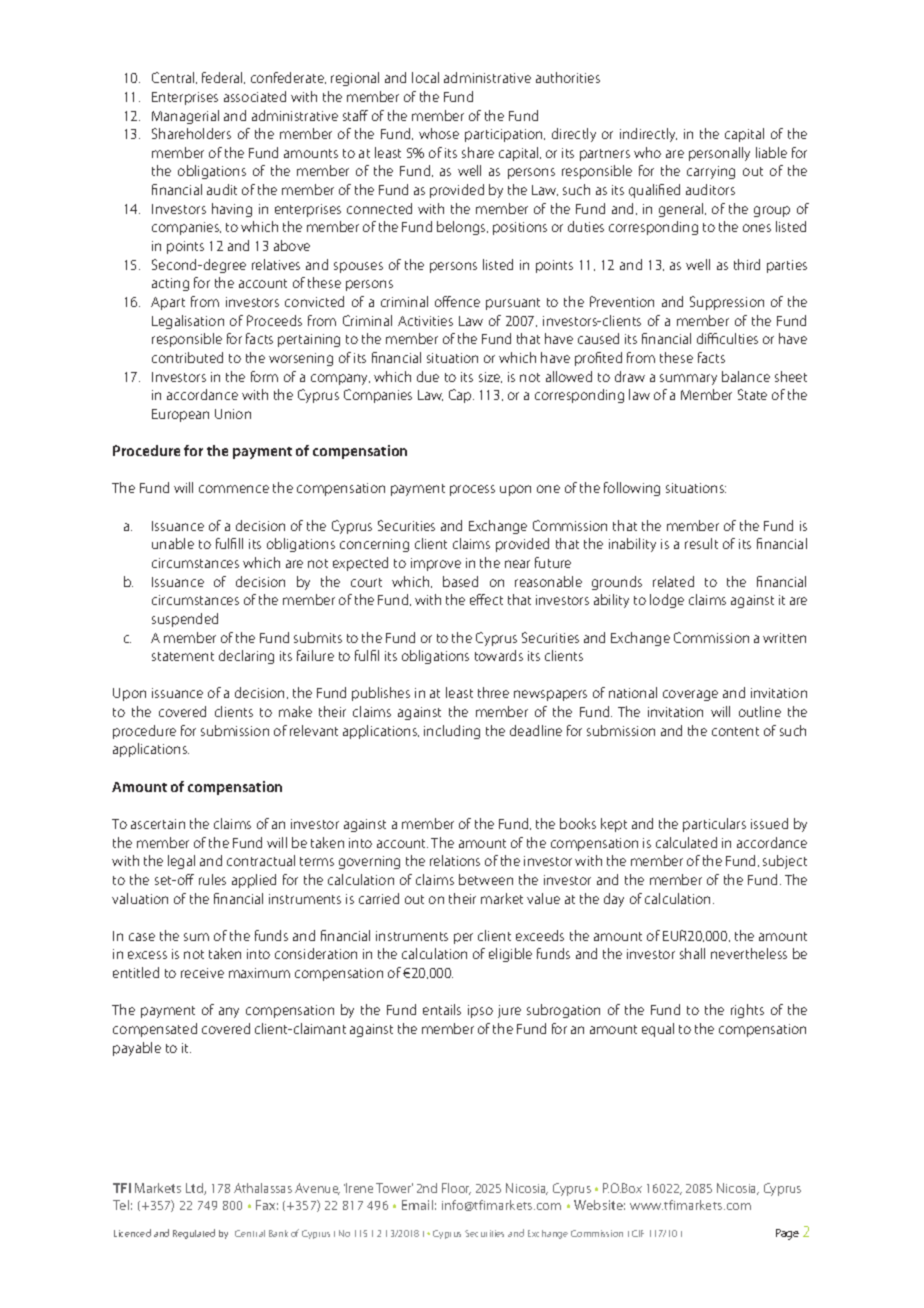  Describe the element at coordinates (499, 655) in the document. I see `towards` at that location.
